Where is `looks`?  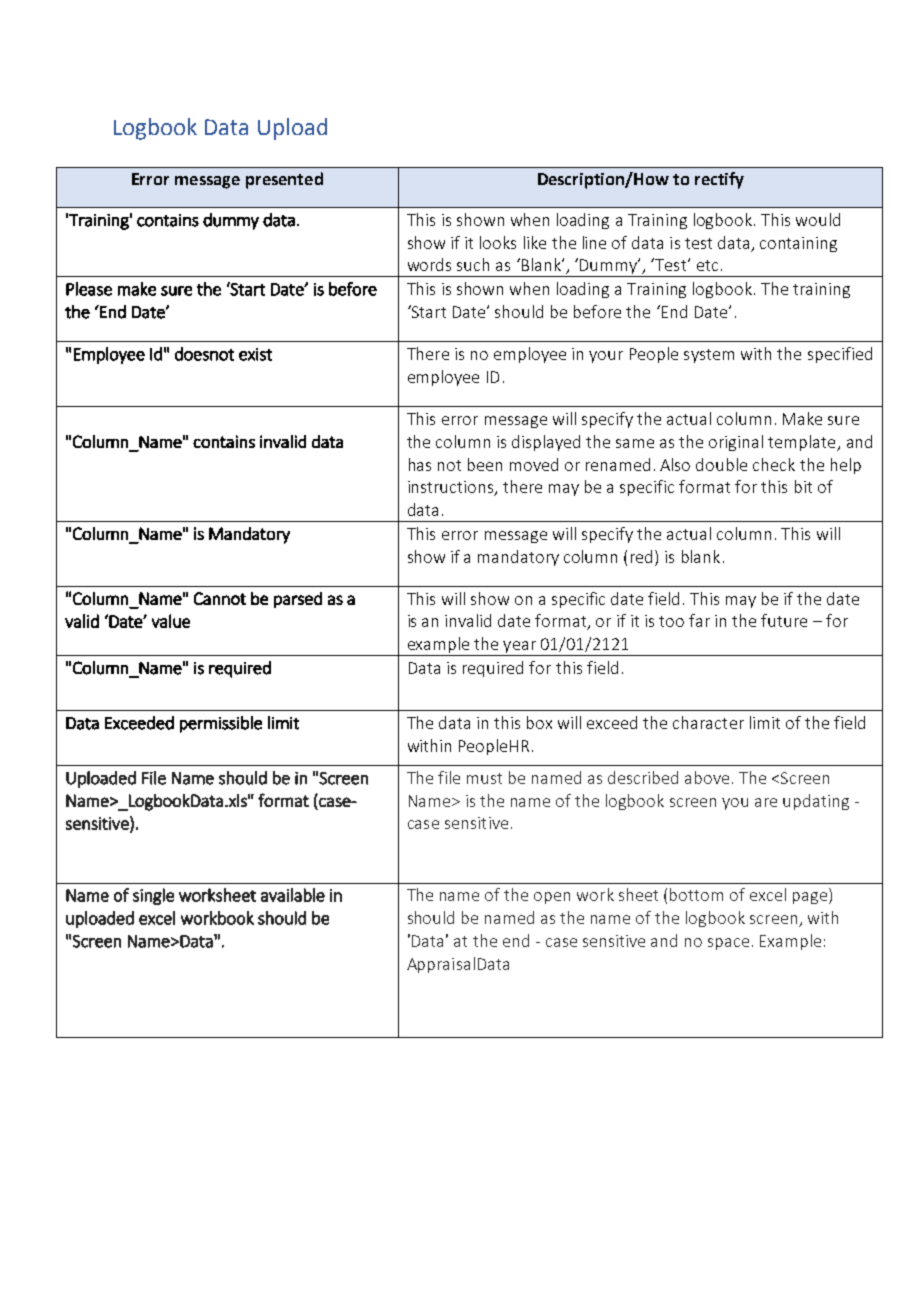
looks is located at coordinates (498, 242).
